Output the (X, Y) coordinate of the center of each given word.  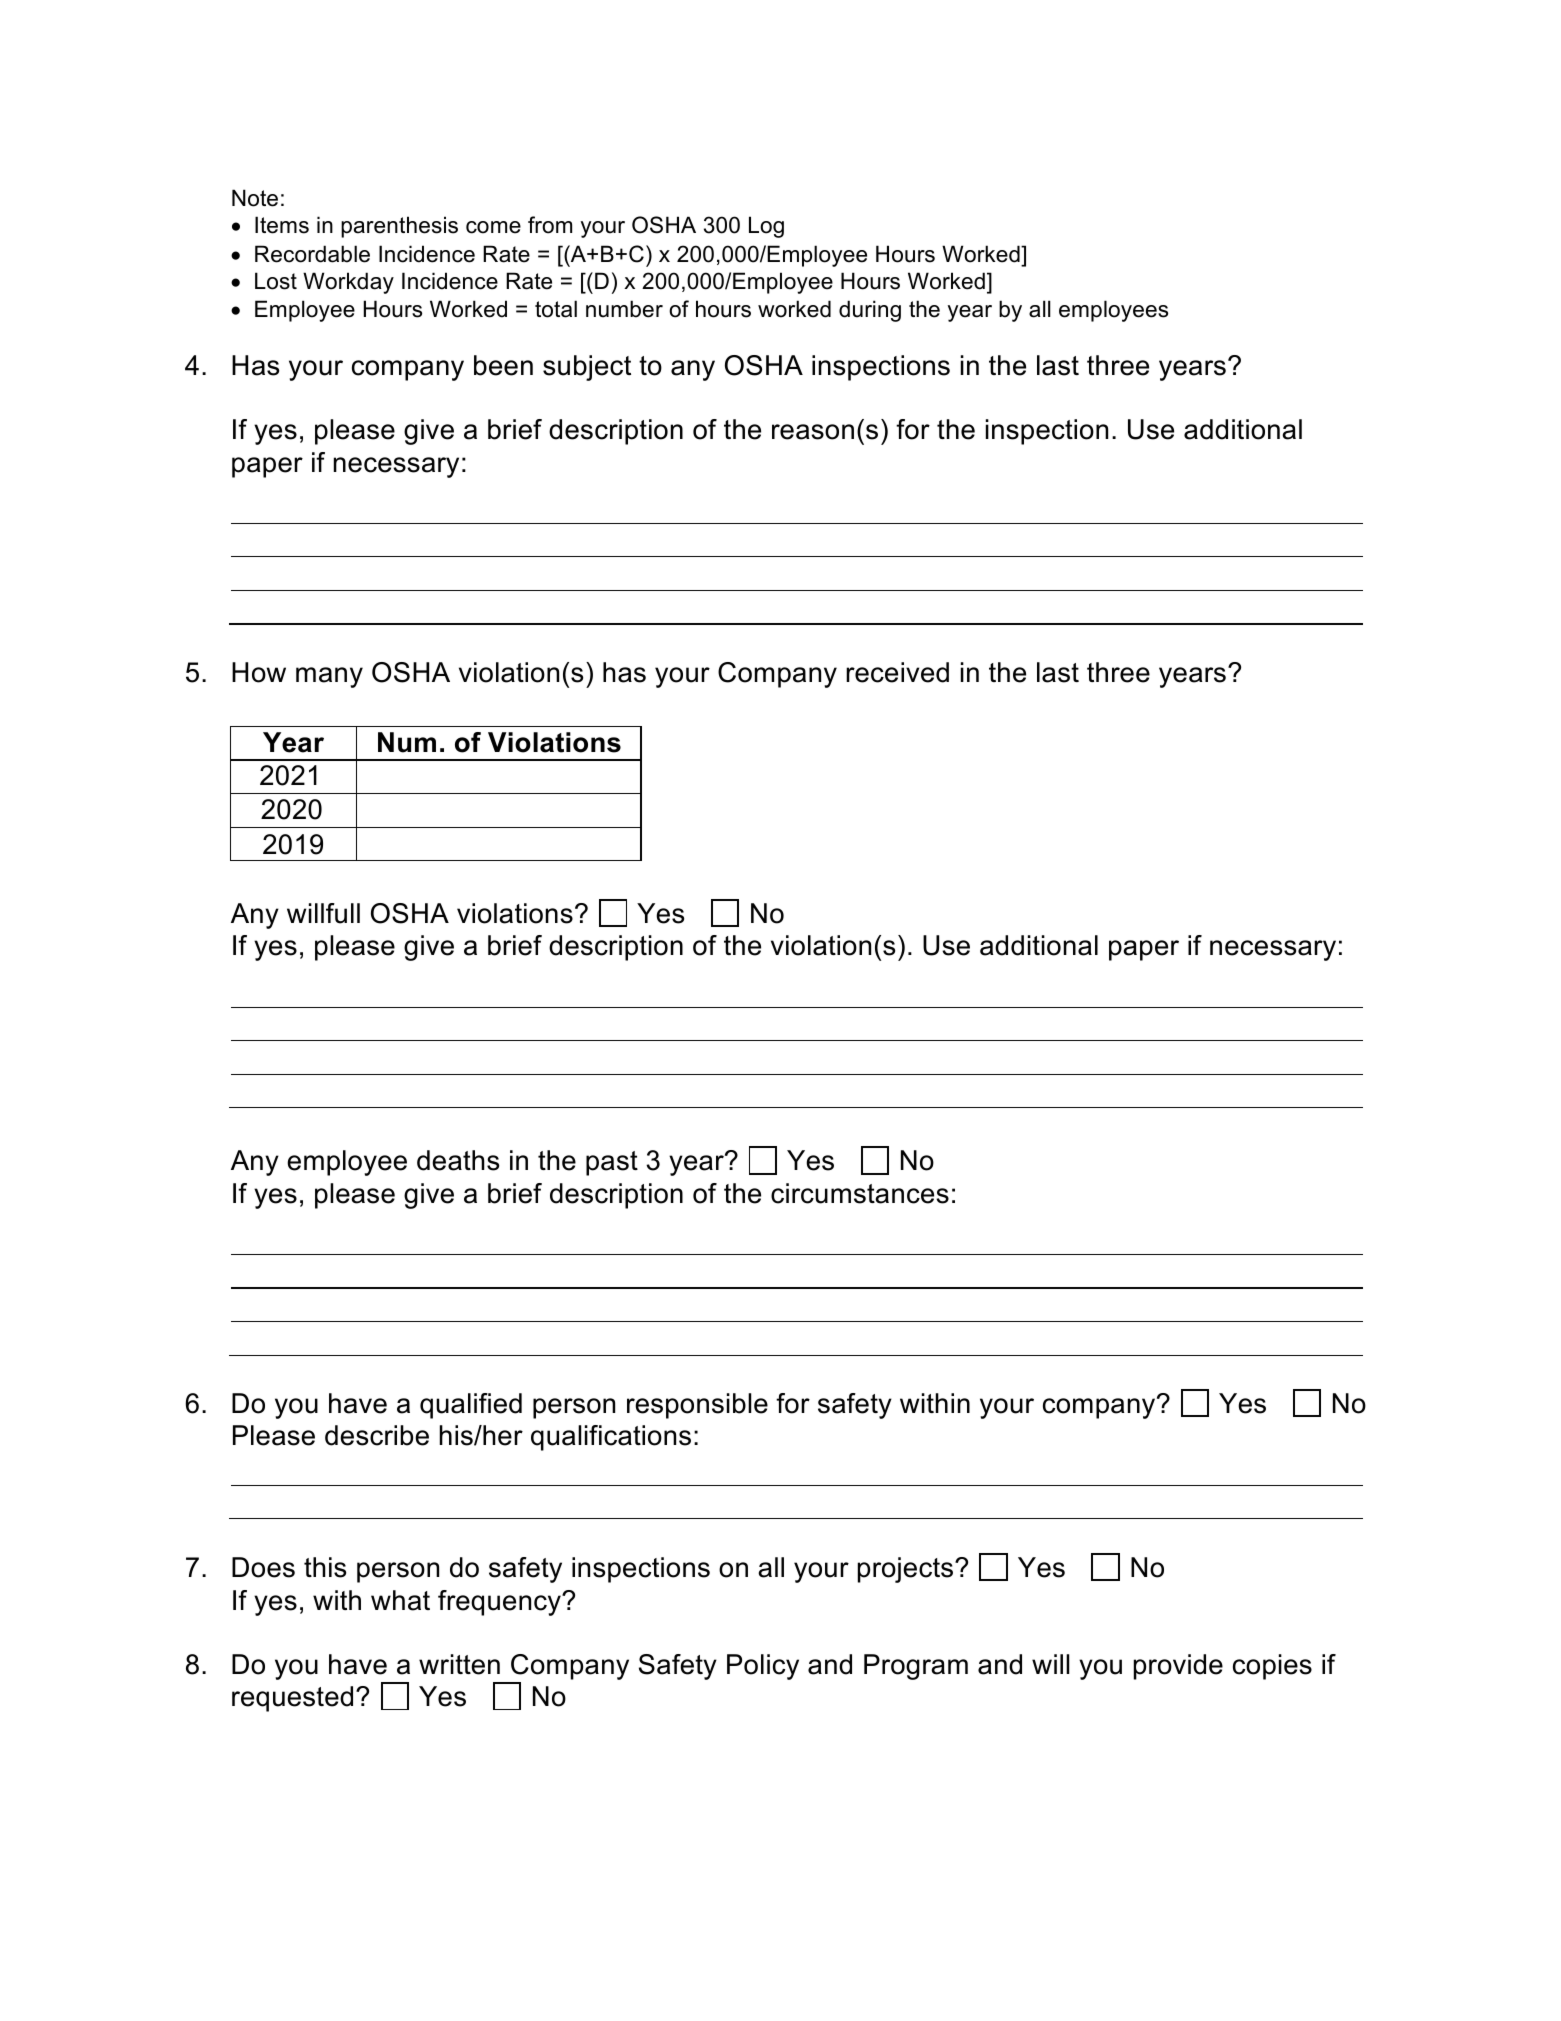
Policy (763, 1667)
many (329, 677)
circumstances (860, 1193)
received (897, 672)
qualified (471, 1406)
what (400, 1600)
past (612, 1163)
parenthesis (399, 227)
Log (766, 227)
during (870, 311)
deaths (458, 1160)
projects (907, 1570)
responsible (697, 1406)
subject (587, 368)
